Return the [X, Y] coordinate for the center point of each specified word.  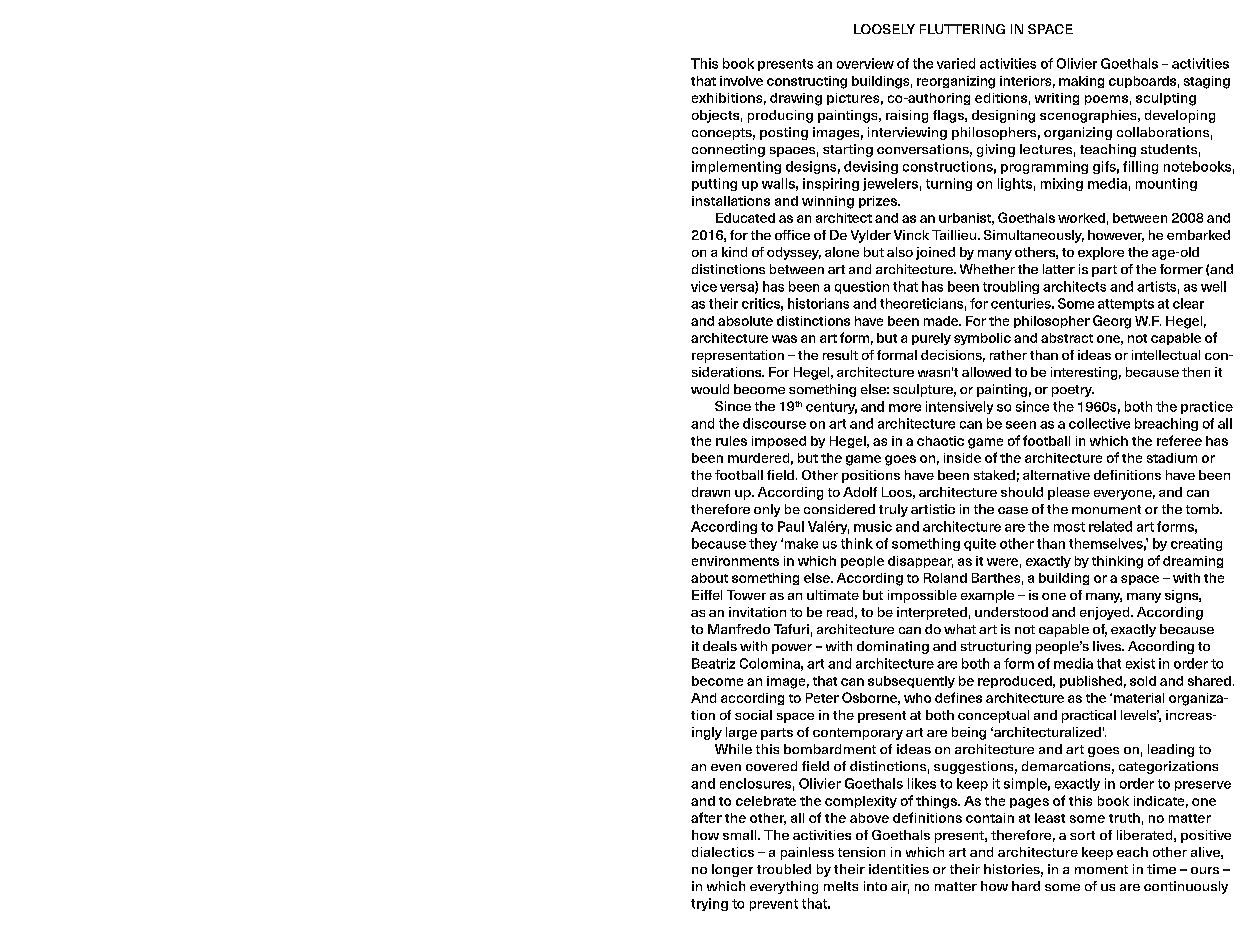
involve [741, 81]
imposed [779, 442]
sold [1143, 681]
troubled [784, 869]
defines [958, 697]
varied [956, 63]
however [1116, 236]
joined [935, 253]
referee [1179, 440]
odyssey [794, 253]
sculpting [1166, 99]
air [900, 887]
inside [962, 458]
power [792, 649]
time [1161, 869]
